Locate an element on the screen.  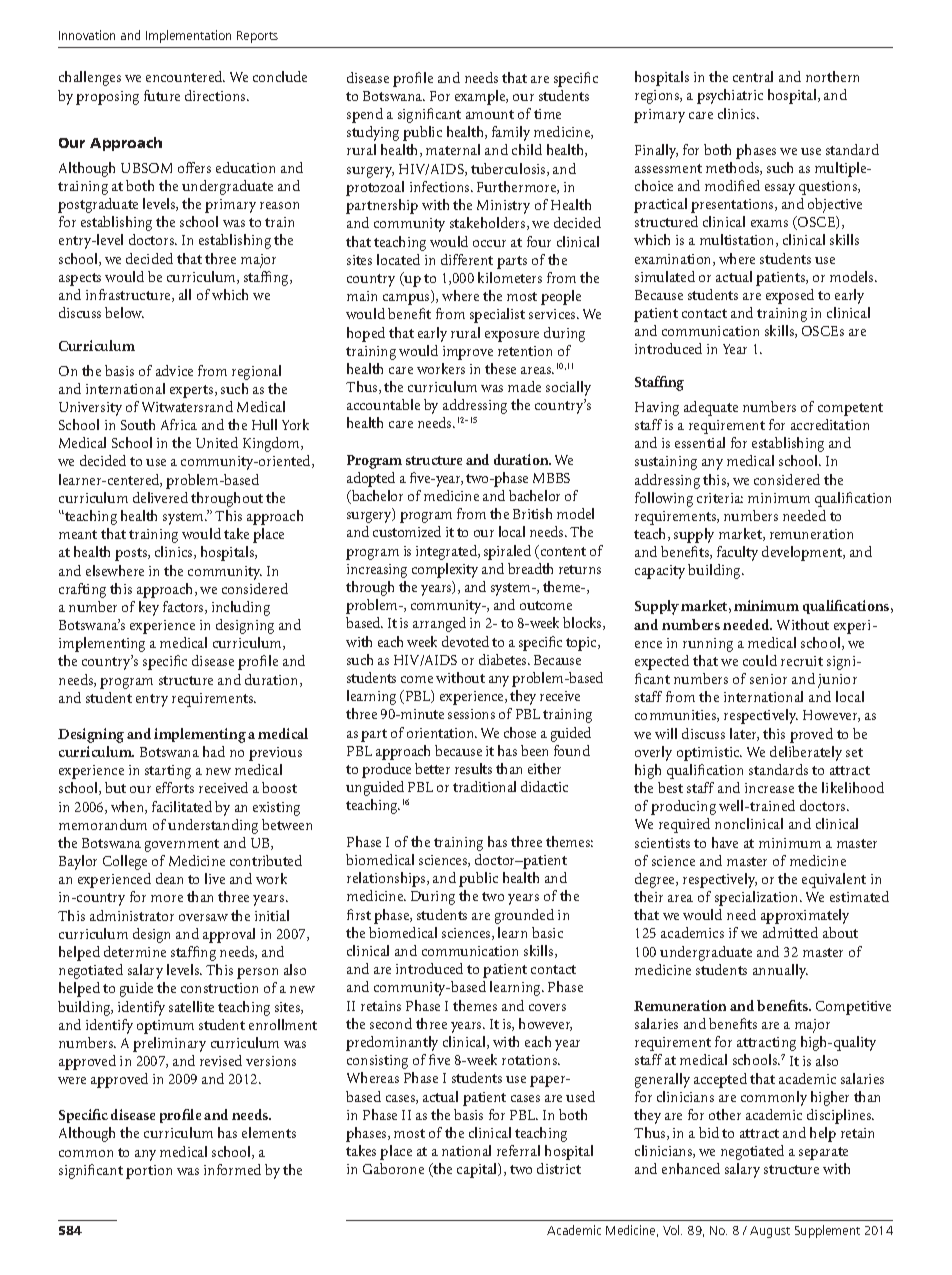
capital is located at coordinates (478, 1170).
